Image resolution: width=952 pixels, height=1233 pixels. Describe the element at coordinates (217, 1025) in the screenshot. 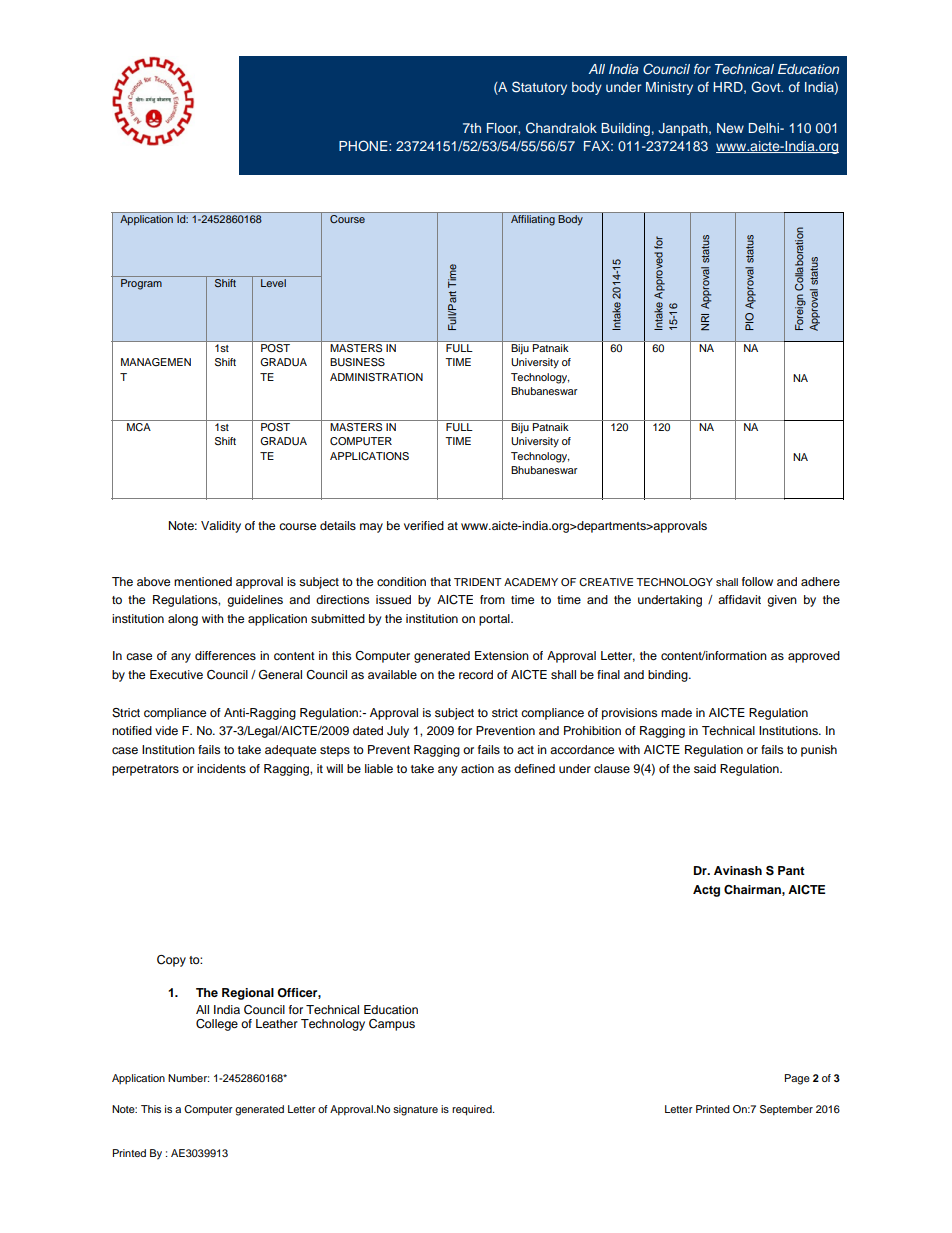

I see `College` at that location.
